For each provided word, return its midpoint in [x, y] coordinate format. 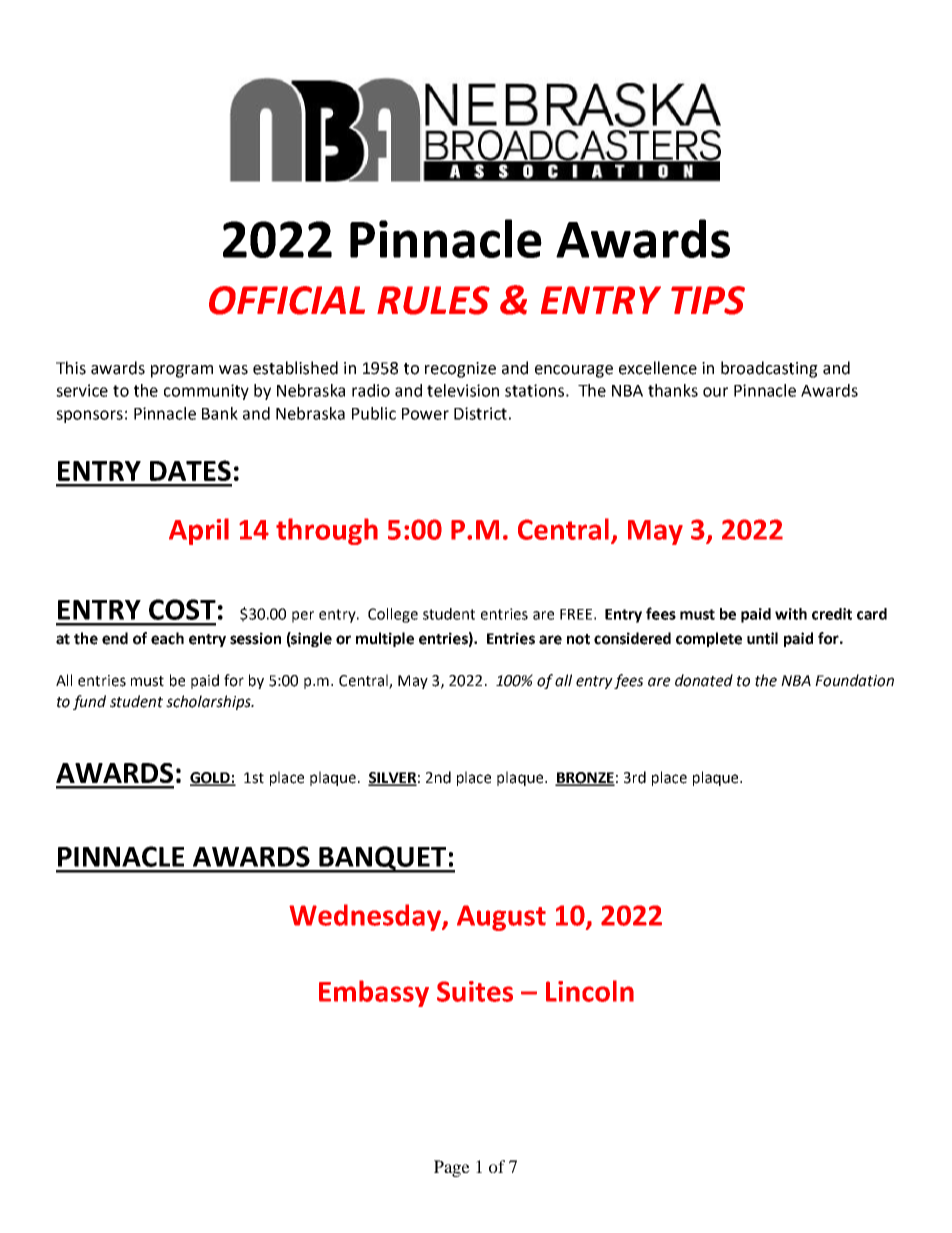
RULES [433, 300]
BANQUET [383, 859]
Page [452, 1168]
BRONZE [585, 779]
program [182, 371]
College [393, 615]
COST [182, 609]
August [501, 918]
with [791, 614]
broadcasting [769, 369]
